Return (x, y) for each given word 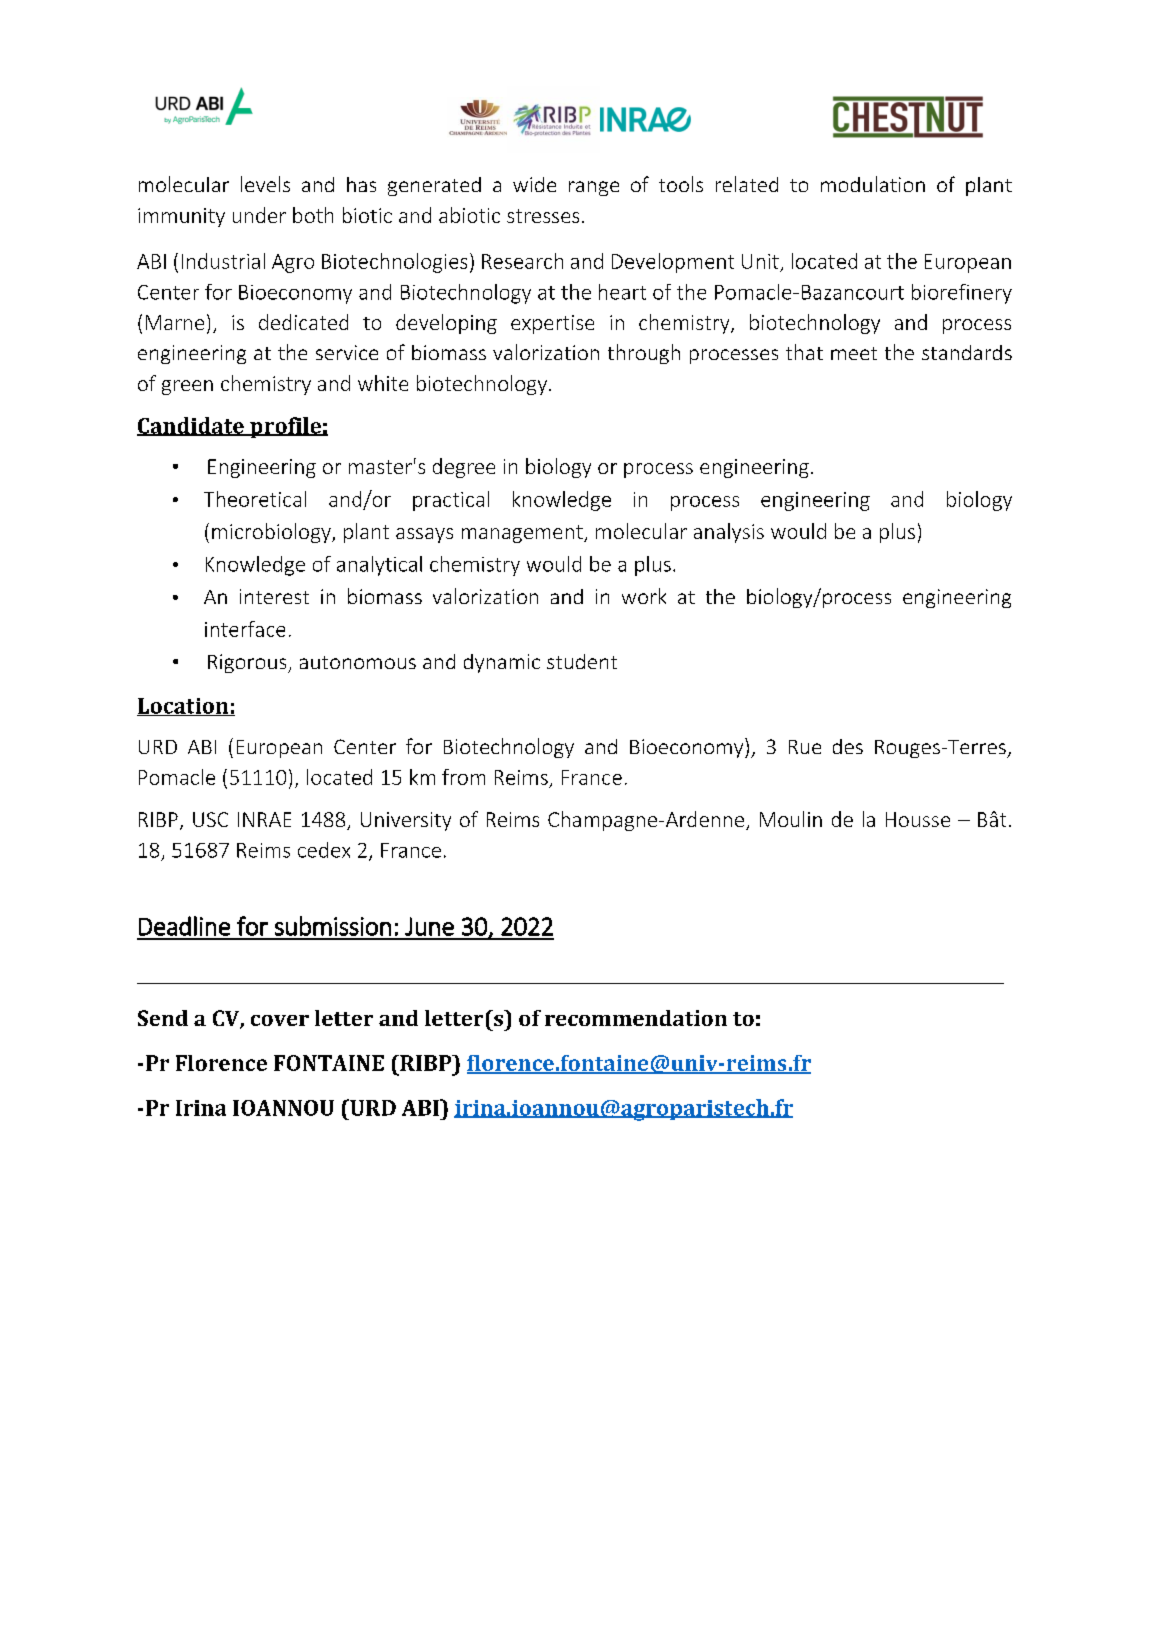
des (848, 746)
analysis (729, 533)
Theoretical (255, 499)
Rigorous (248, 663)
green (187, 387)
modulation (873, 184)
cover (280, 1020)
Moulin (791, 819)
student (582, 661)
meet (854, 353)
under (259, 215)
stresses (543, 216)
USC (210, 819)
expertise (552, 324)
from (463, 777)
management (523, 534)
